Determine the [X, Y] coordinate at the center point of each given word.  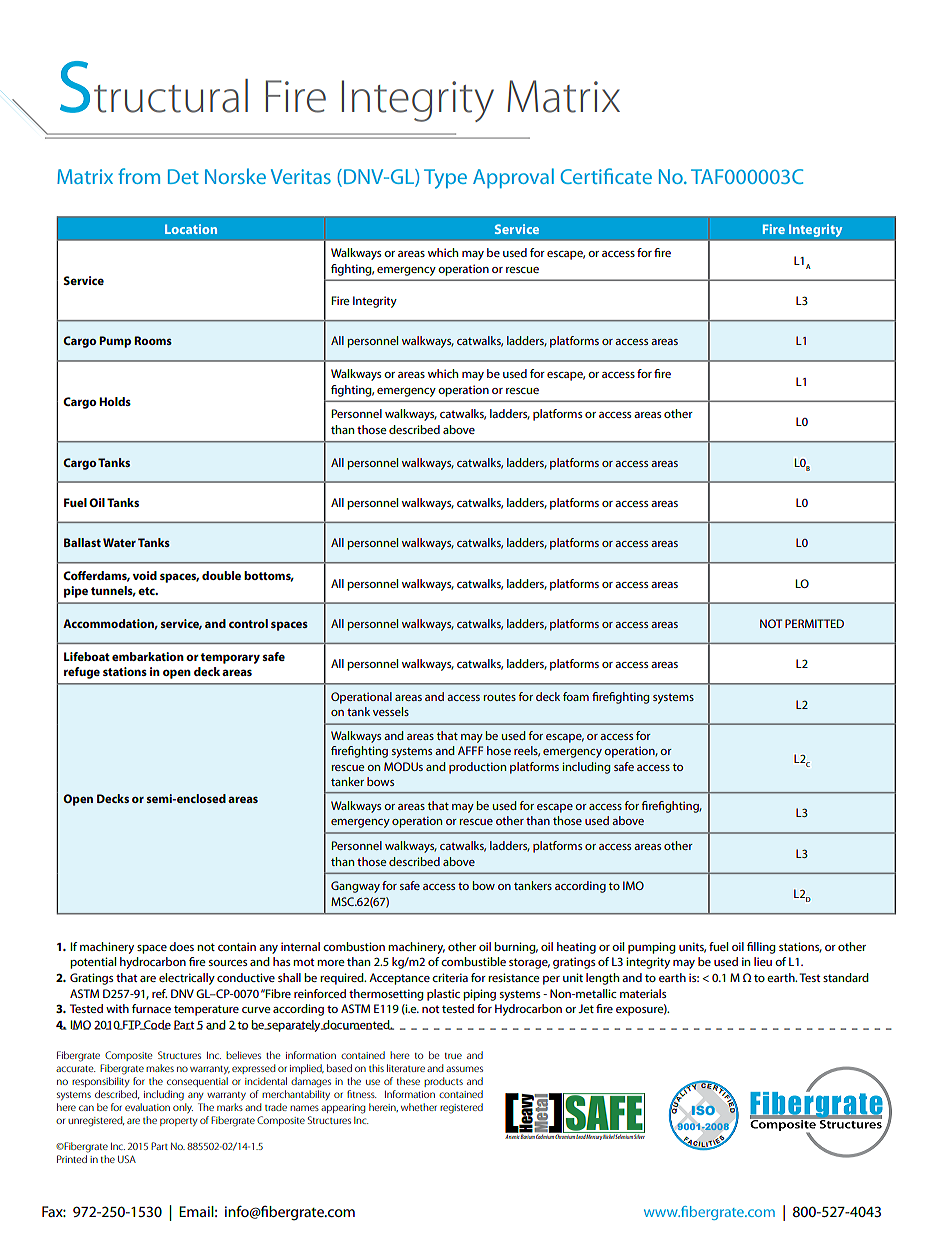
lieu [763, 961]
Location [191, 229]
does [181, 946]
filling [761, 948]
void [145, 575]
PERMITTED [814, 623]
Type [445, 179]
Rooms [153, 340]
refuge [82, 673]
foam [576, 696]
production [477, 768]
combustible [473, 961]
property [178, 1122]
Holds [115, 401]
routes [499, 697]
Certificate [606, 176]
